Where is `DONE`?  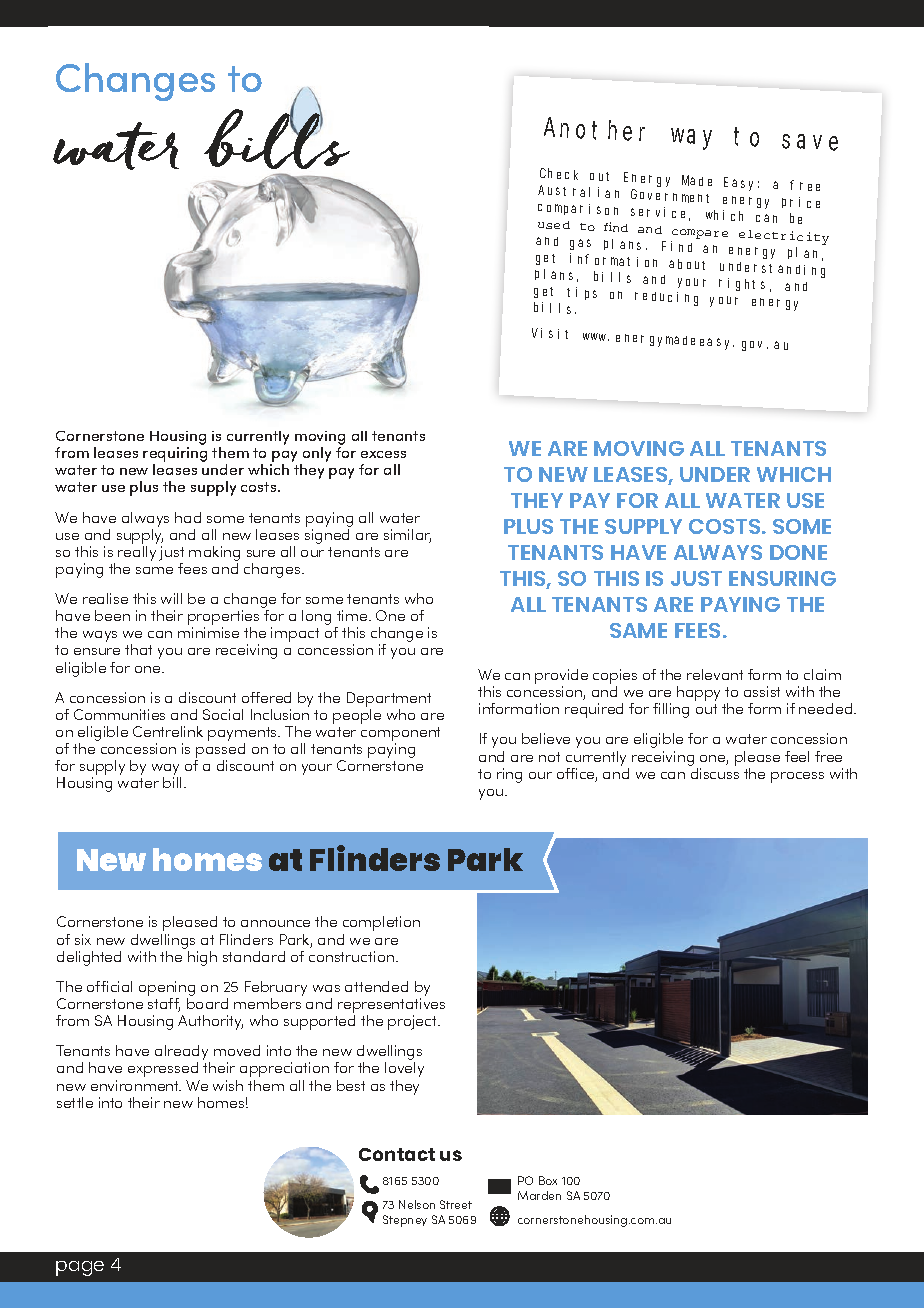
DONE is located at coordinates (798, 552).
